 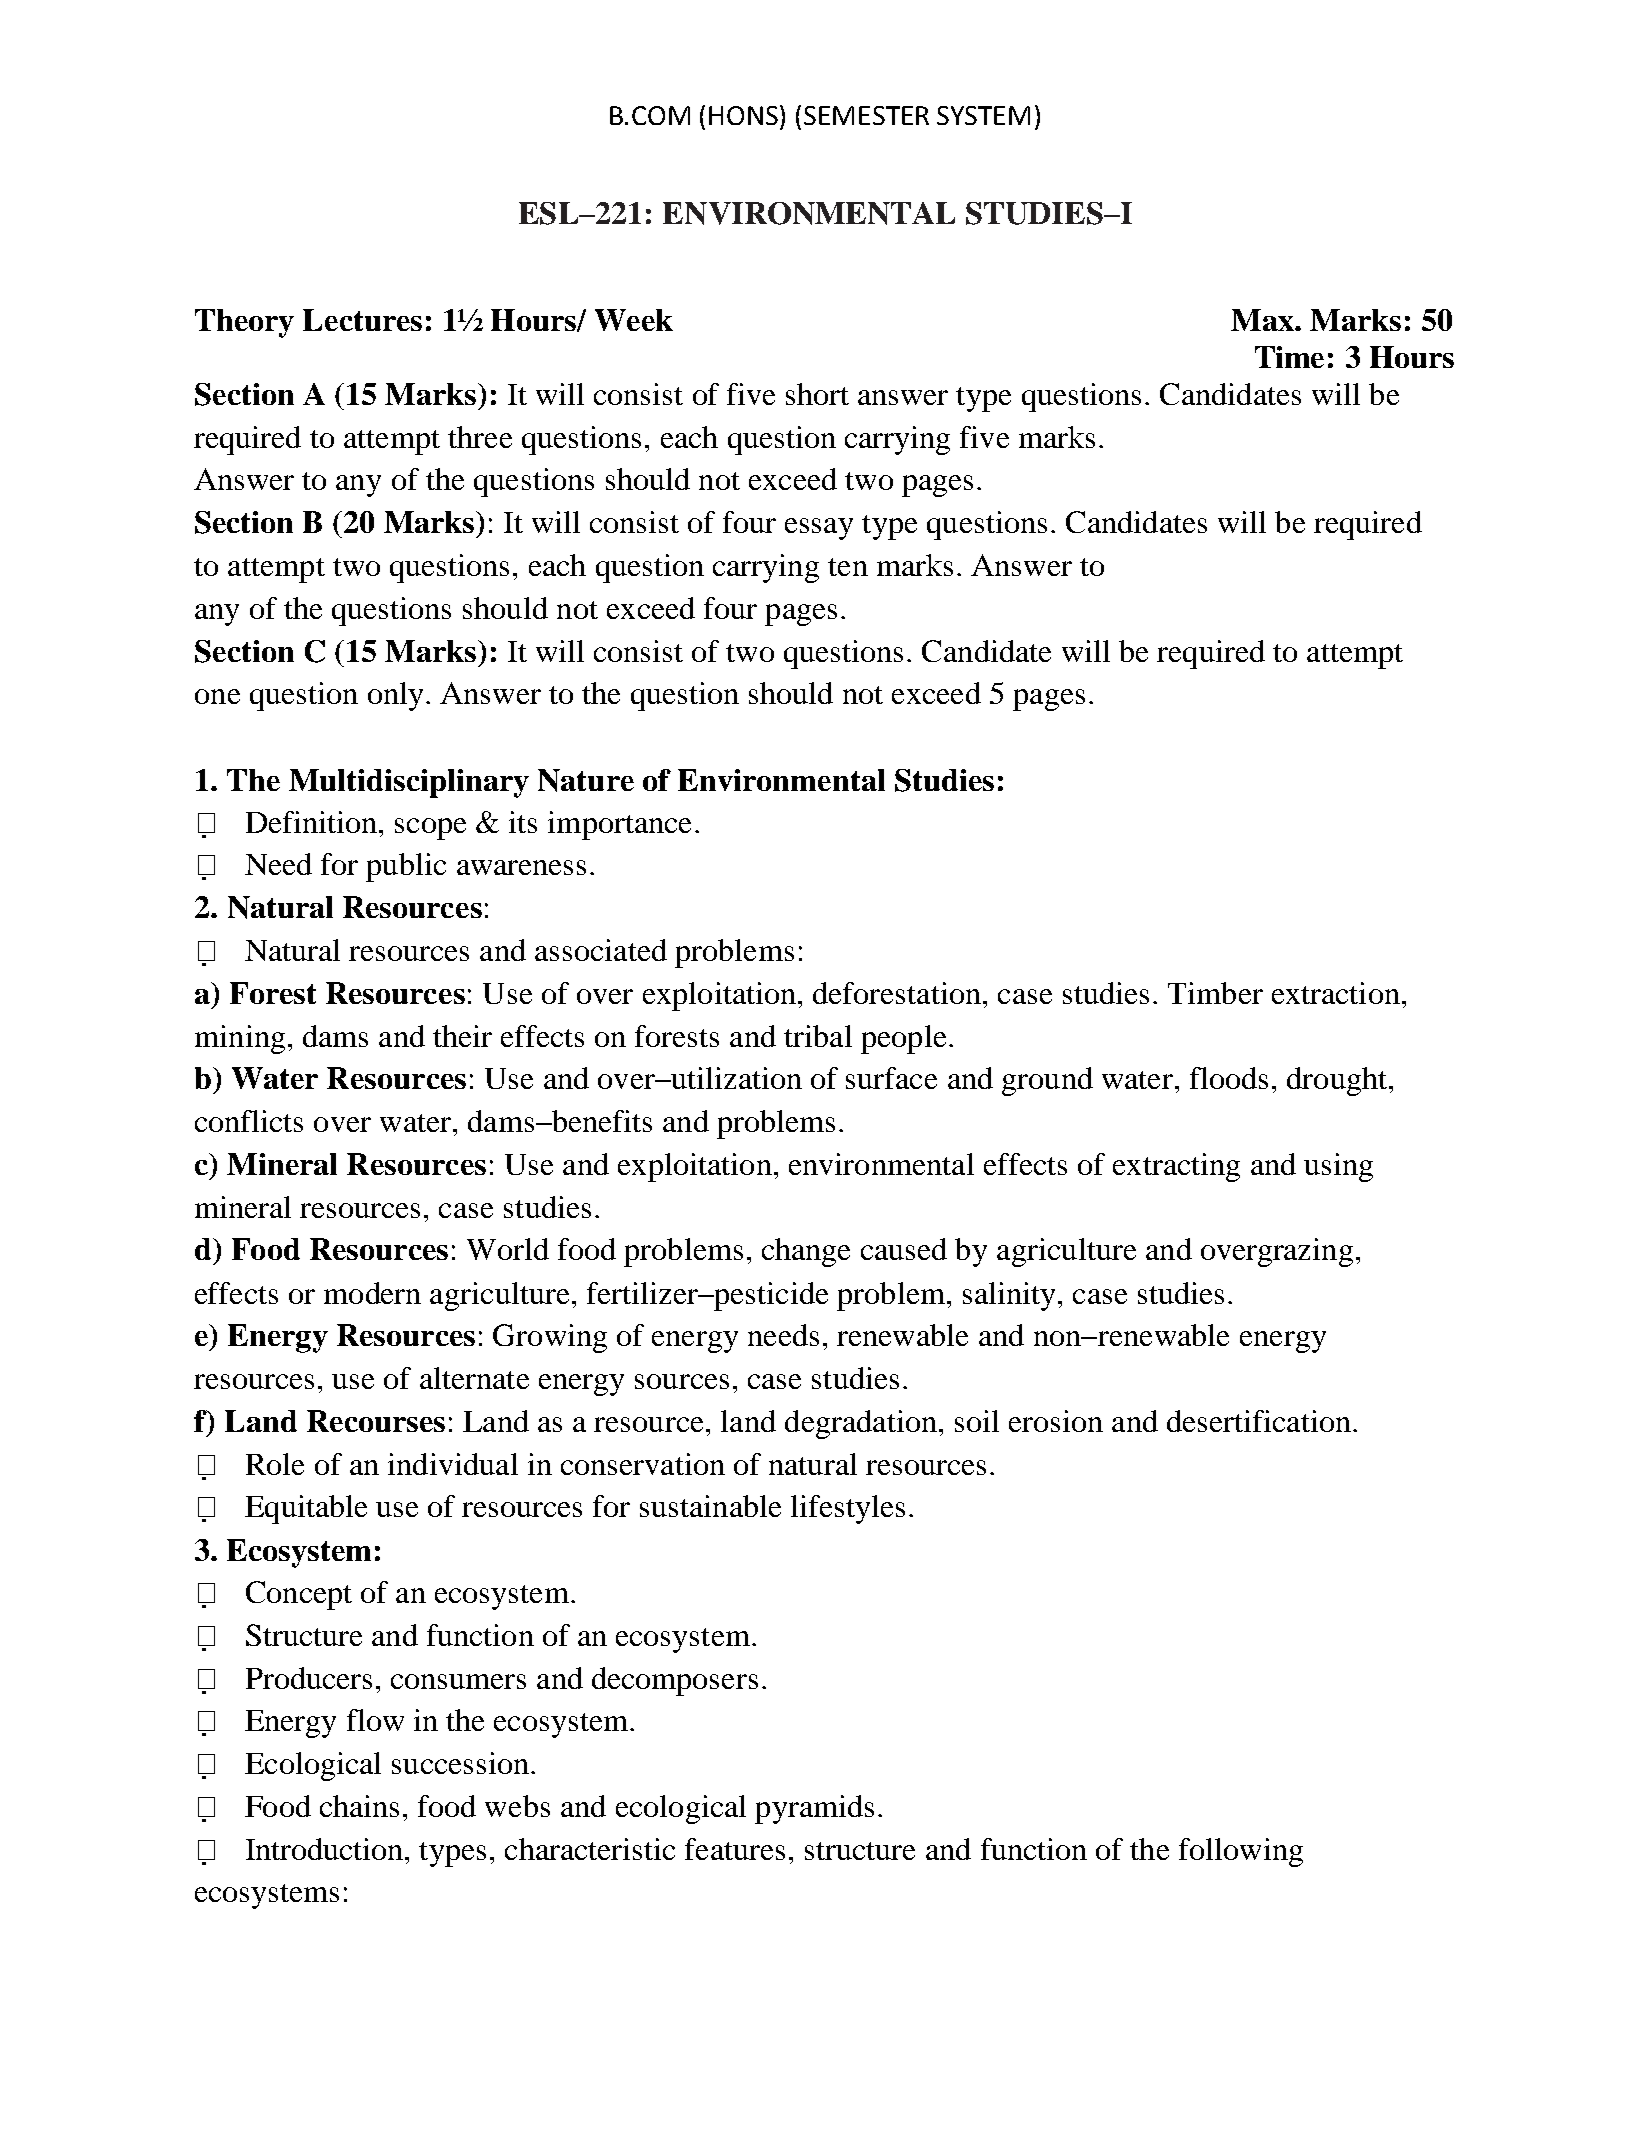 I want to click on Lectures, so click(x=362, y=320).
